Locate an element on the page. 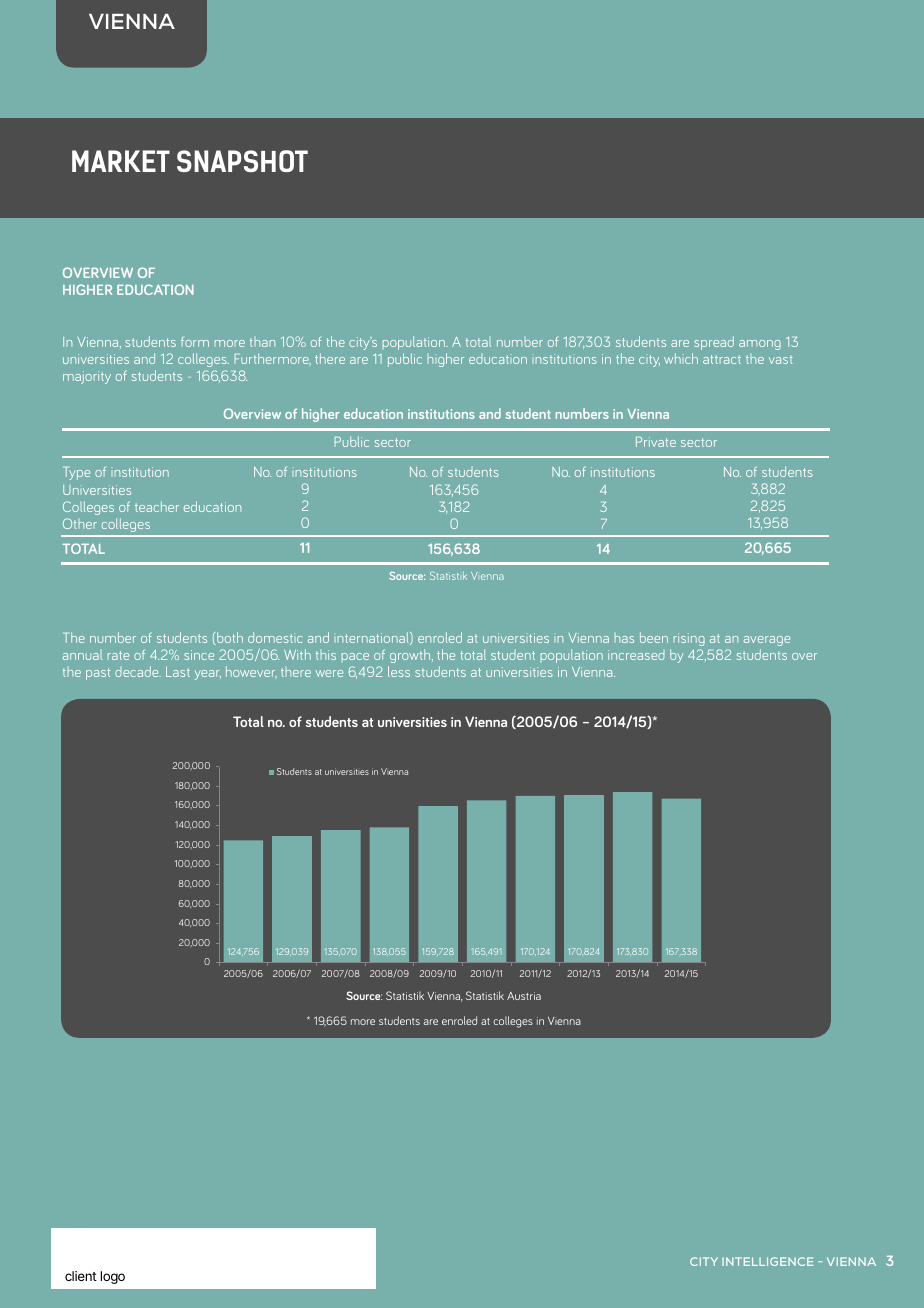 Image resolution: width=924 pixels, height=1308 pixels. which is located at coordinates (681, 358).
